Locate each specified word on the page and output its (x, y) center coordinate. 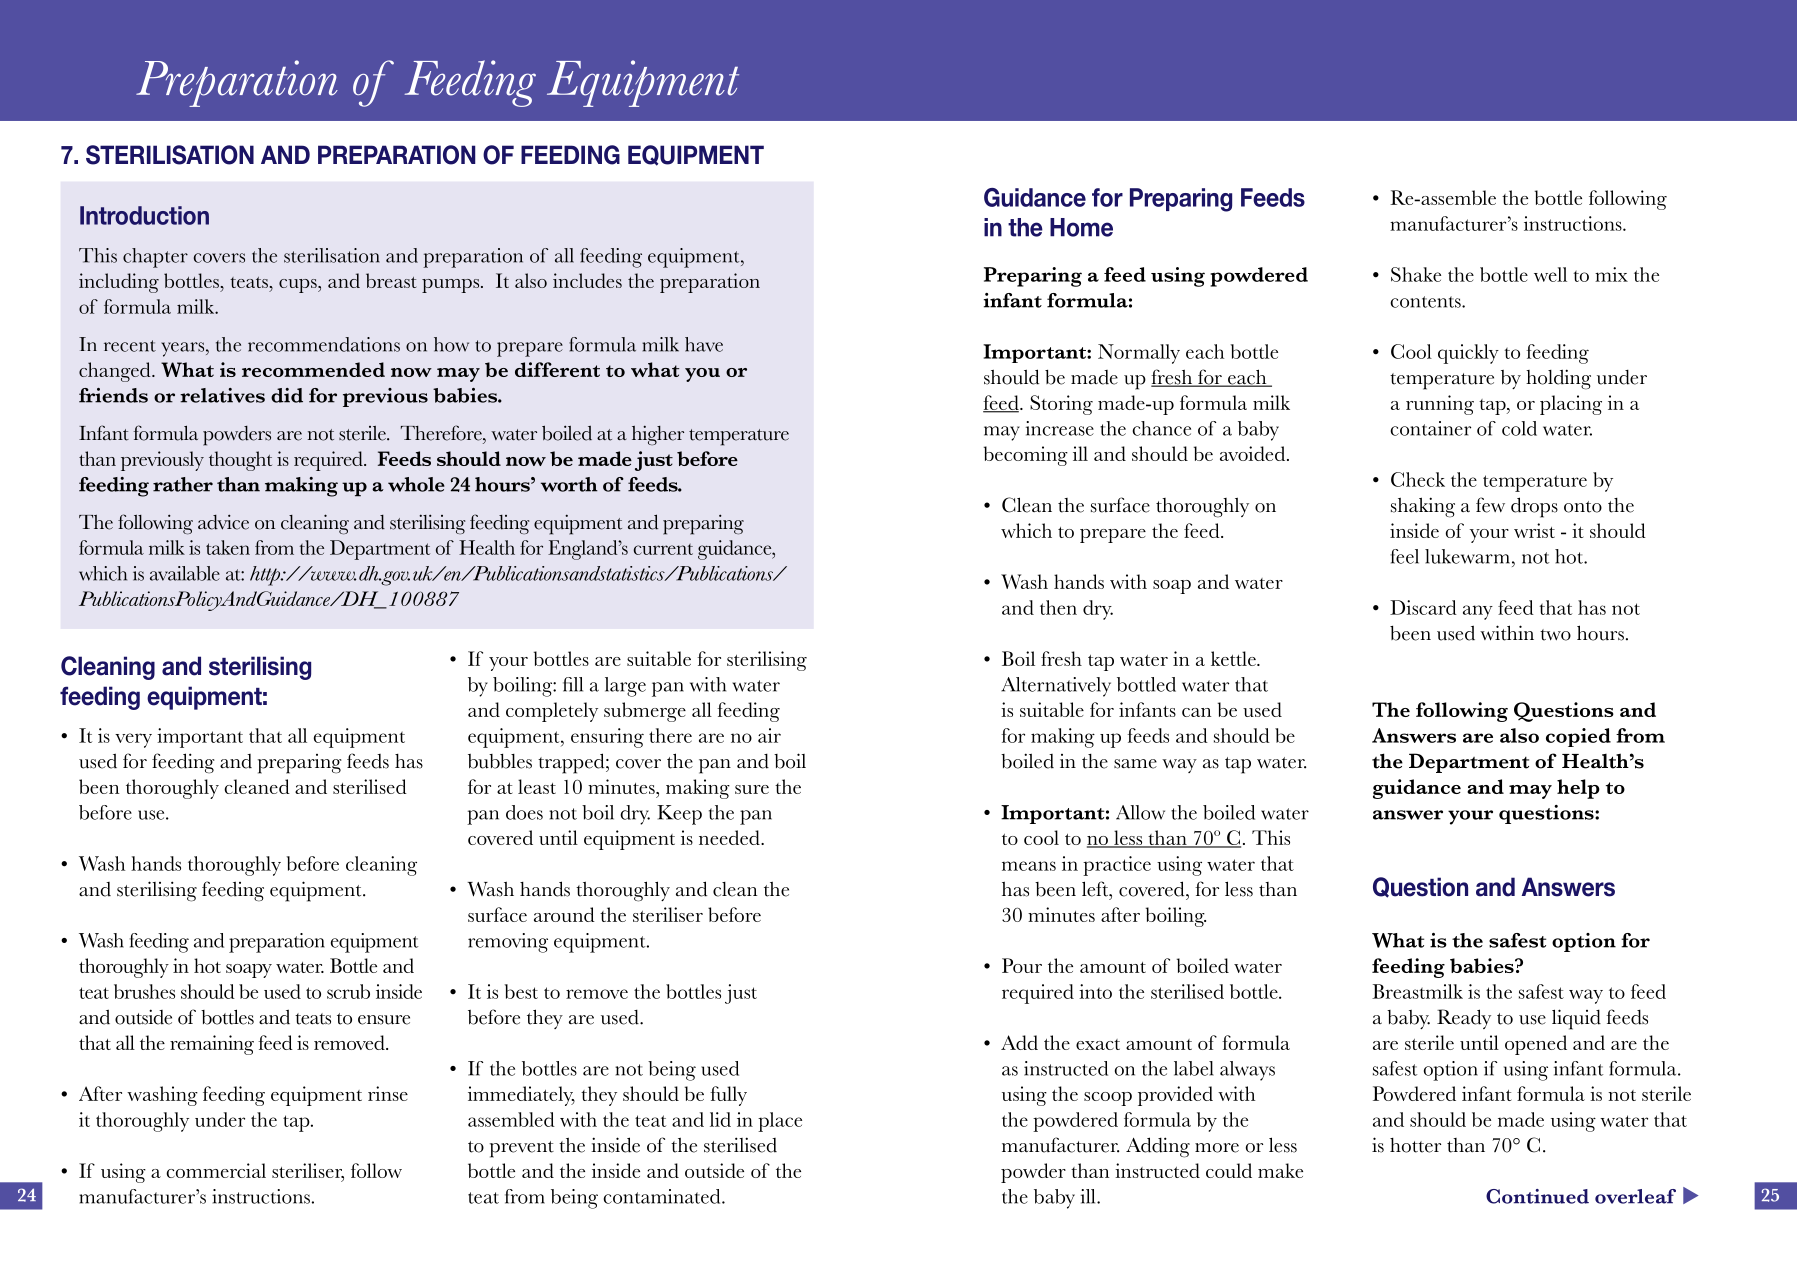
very (133, 740)
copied (1578, 737)
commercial (216, 1170)
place (780, 1122)
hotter (1415, 1145)
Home (1081, 227)
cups (299, 286)
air (769, 735)
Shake (1416, 274)
